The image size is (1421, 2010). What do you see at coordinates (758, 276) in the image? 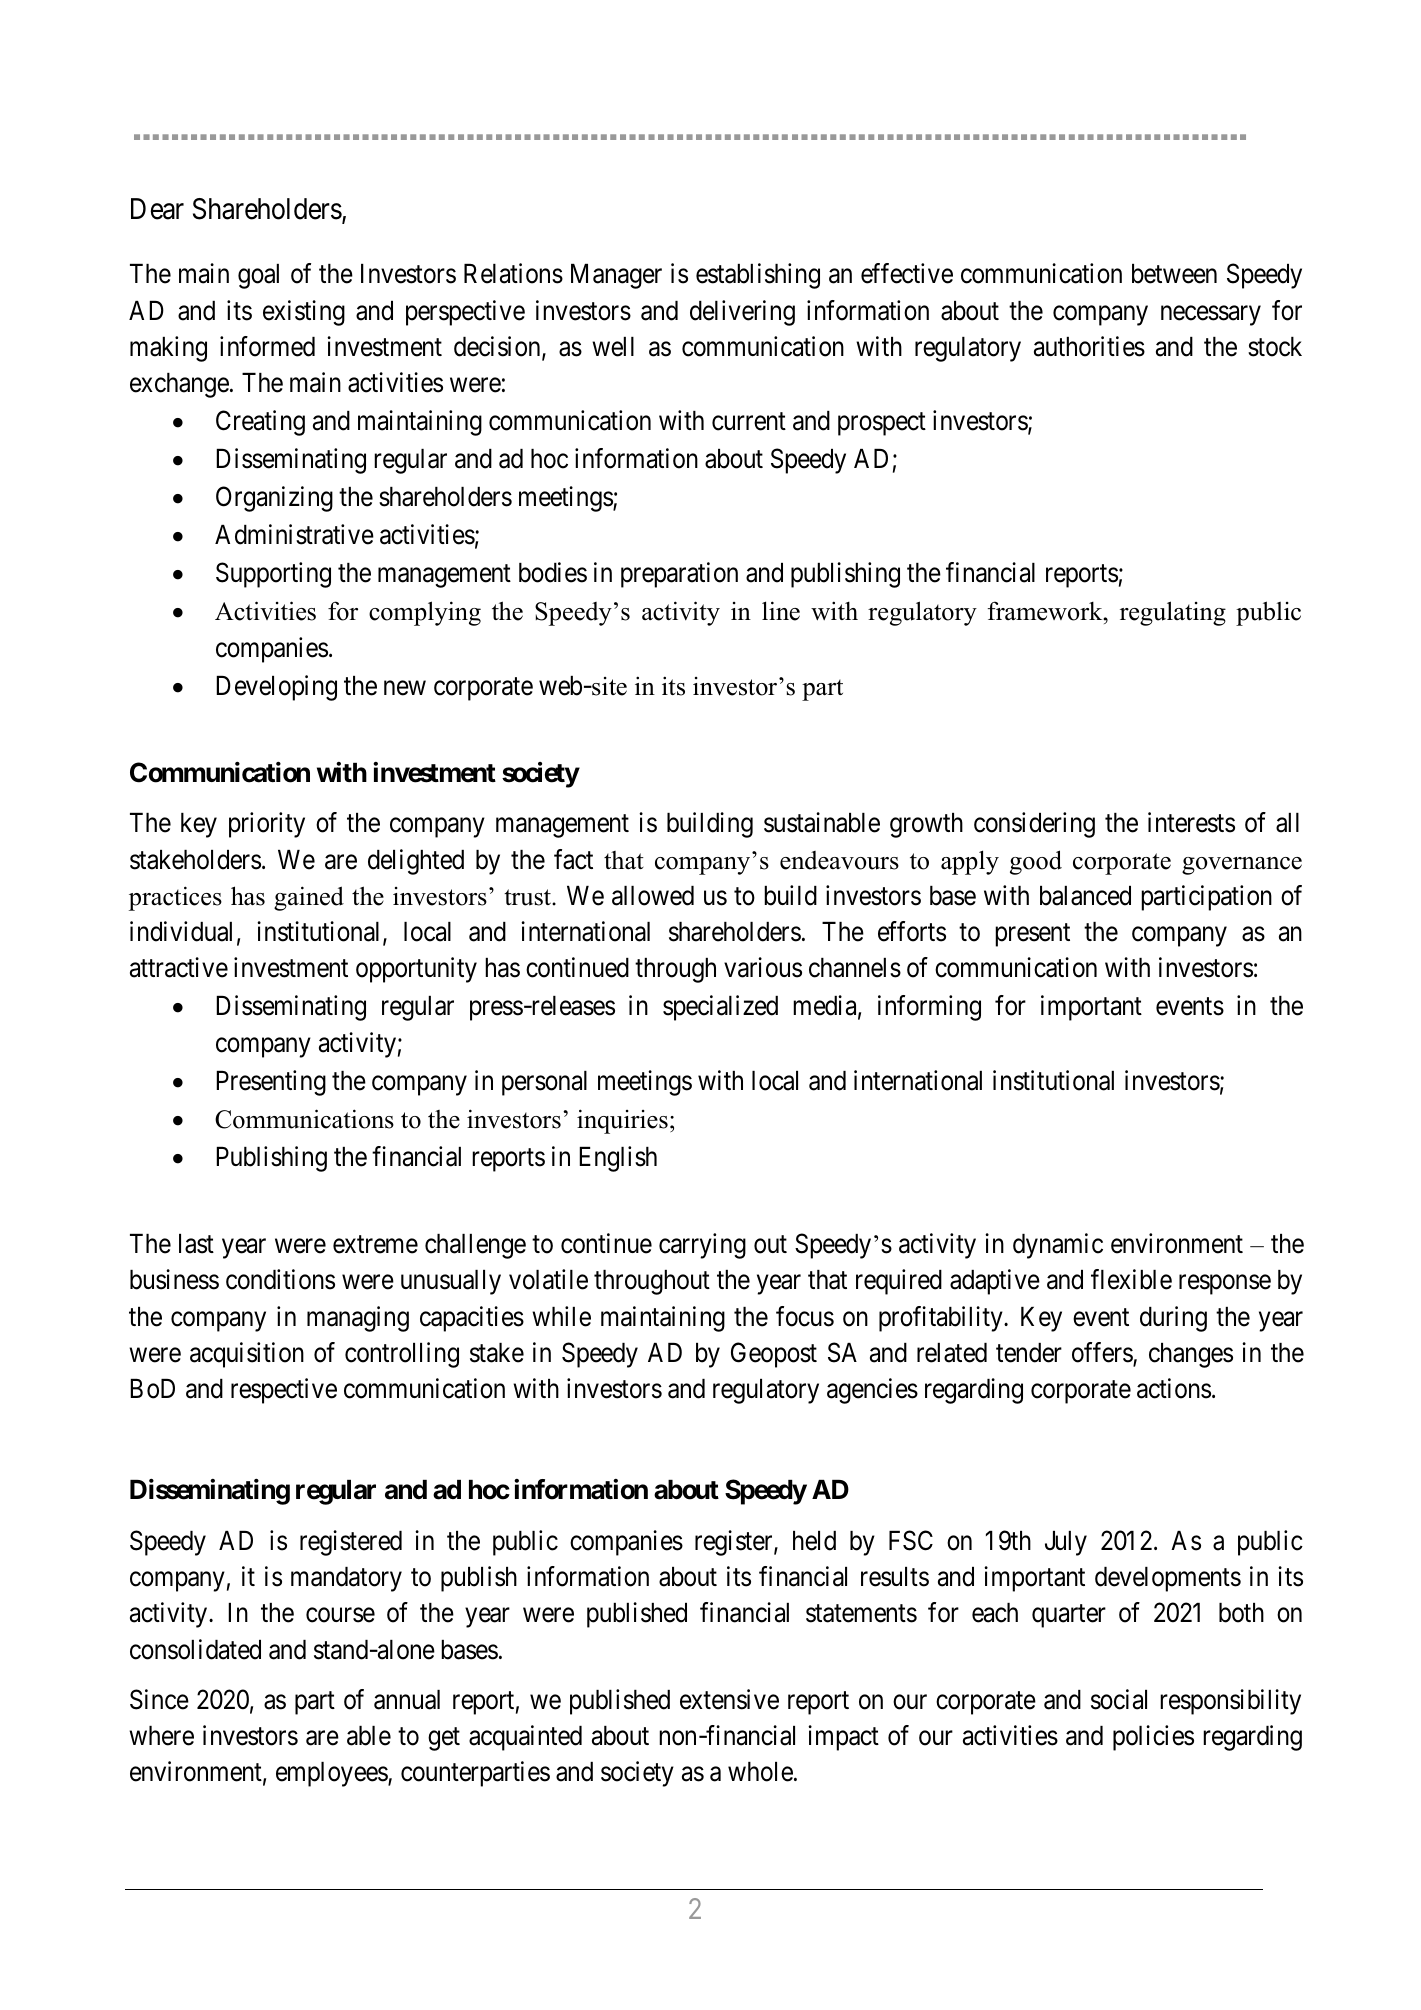
I see `establishing` at bounding box center [758, 276].
